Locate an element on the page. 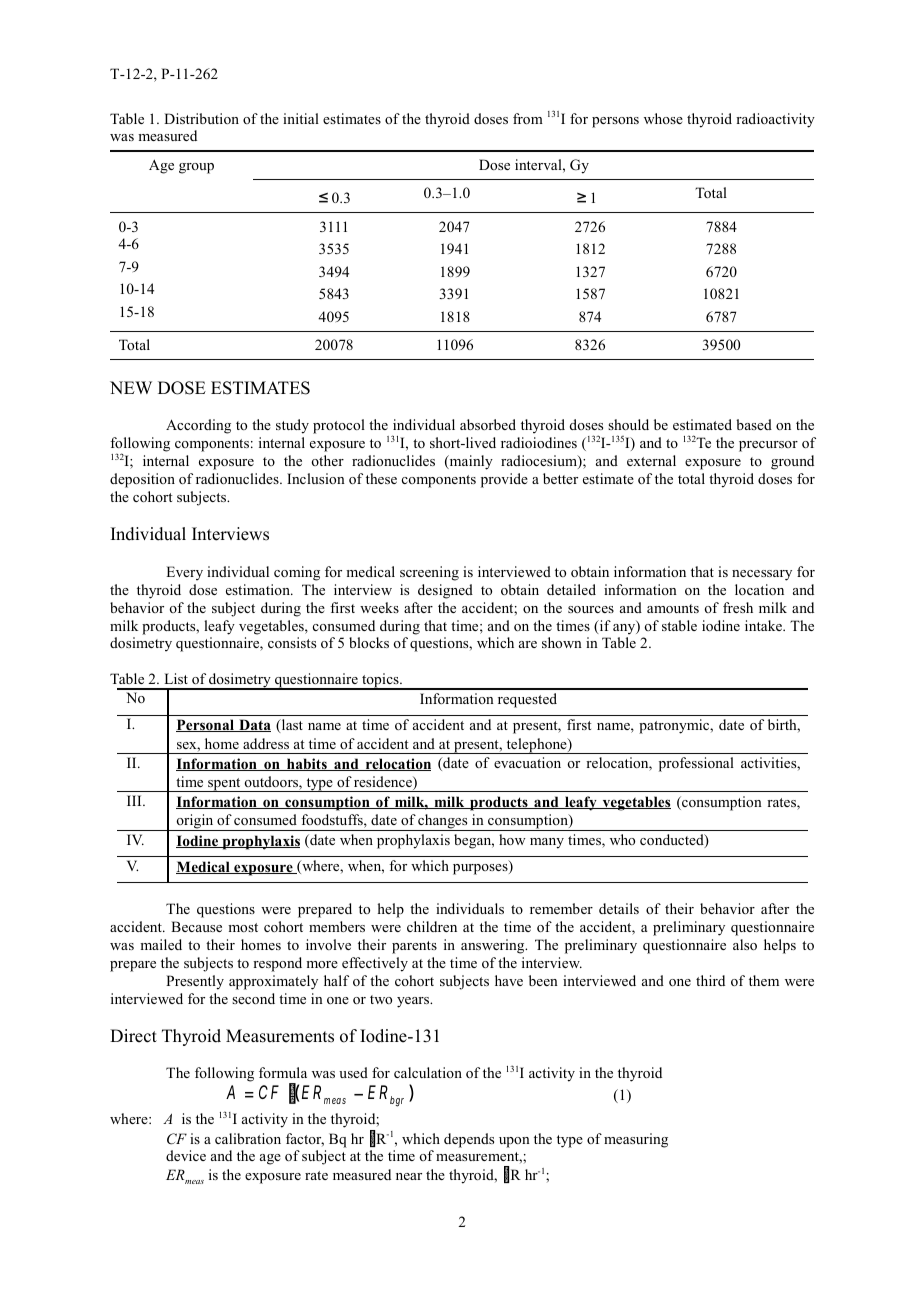 This document has width=924, height=1308. also is located at coordinates (745, 944).
